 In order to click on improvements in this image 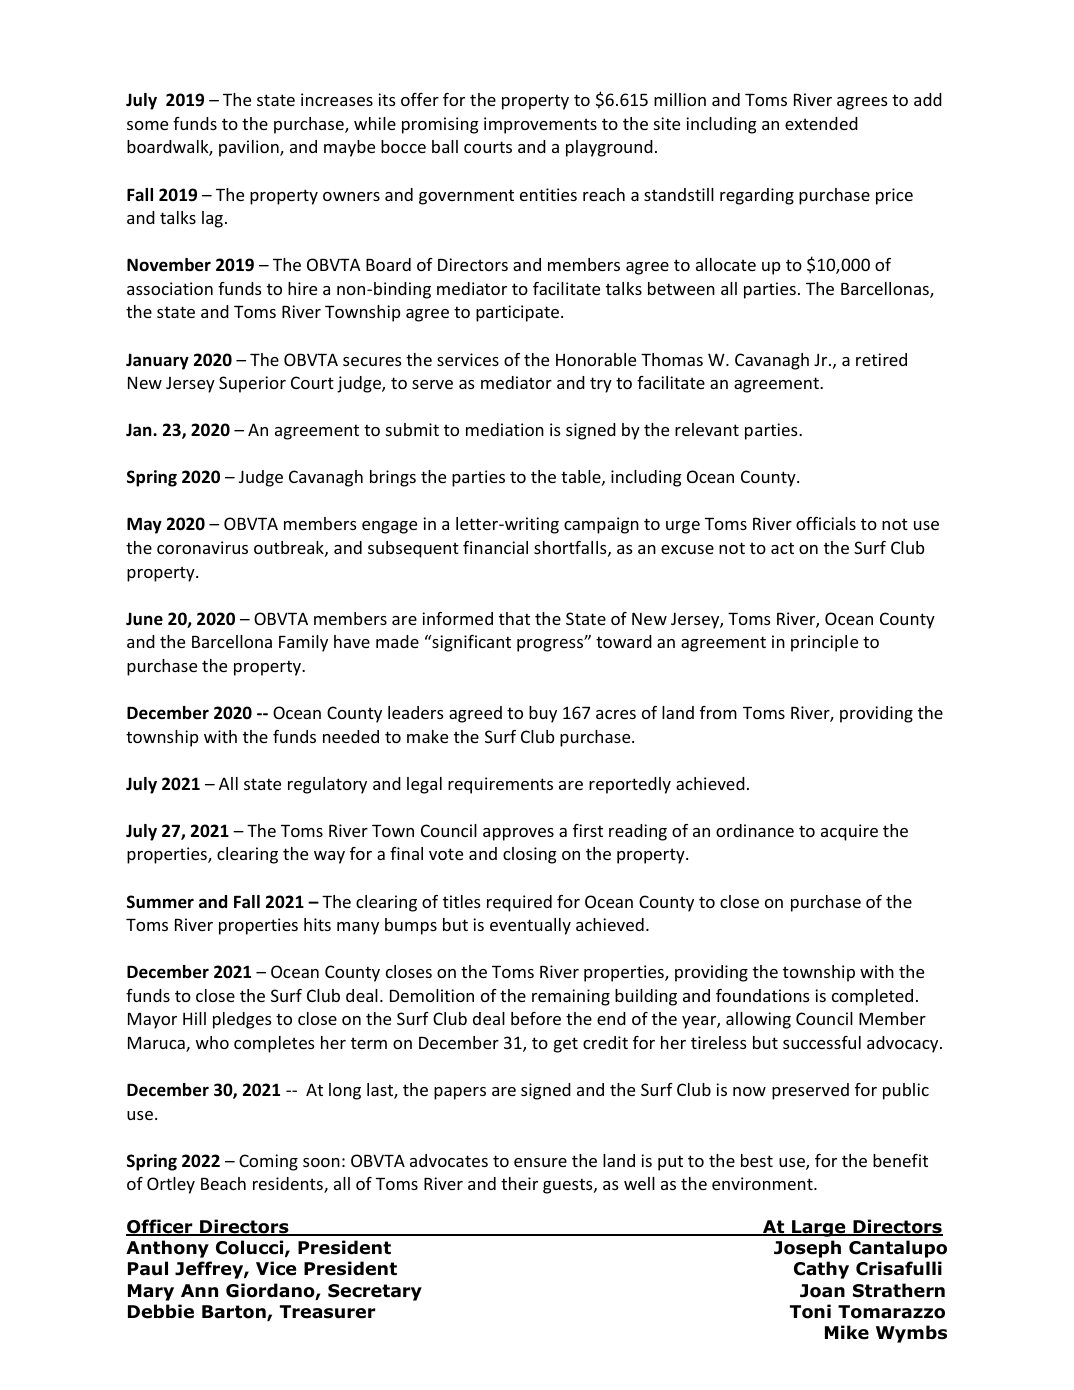, I will do `click(540, 125)`.
